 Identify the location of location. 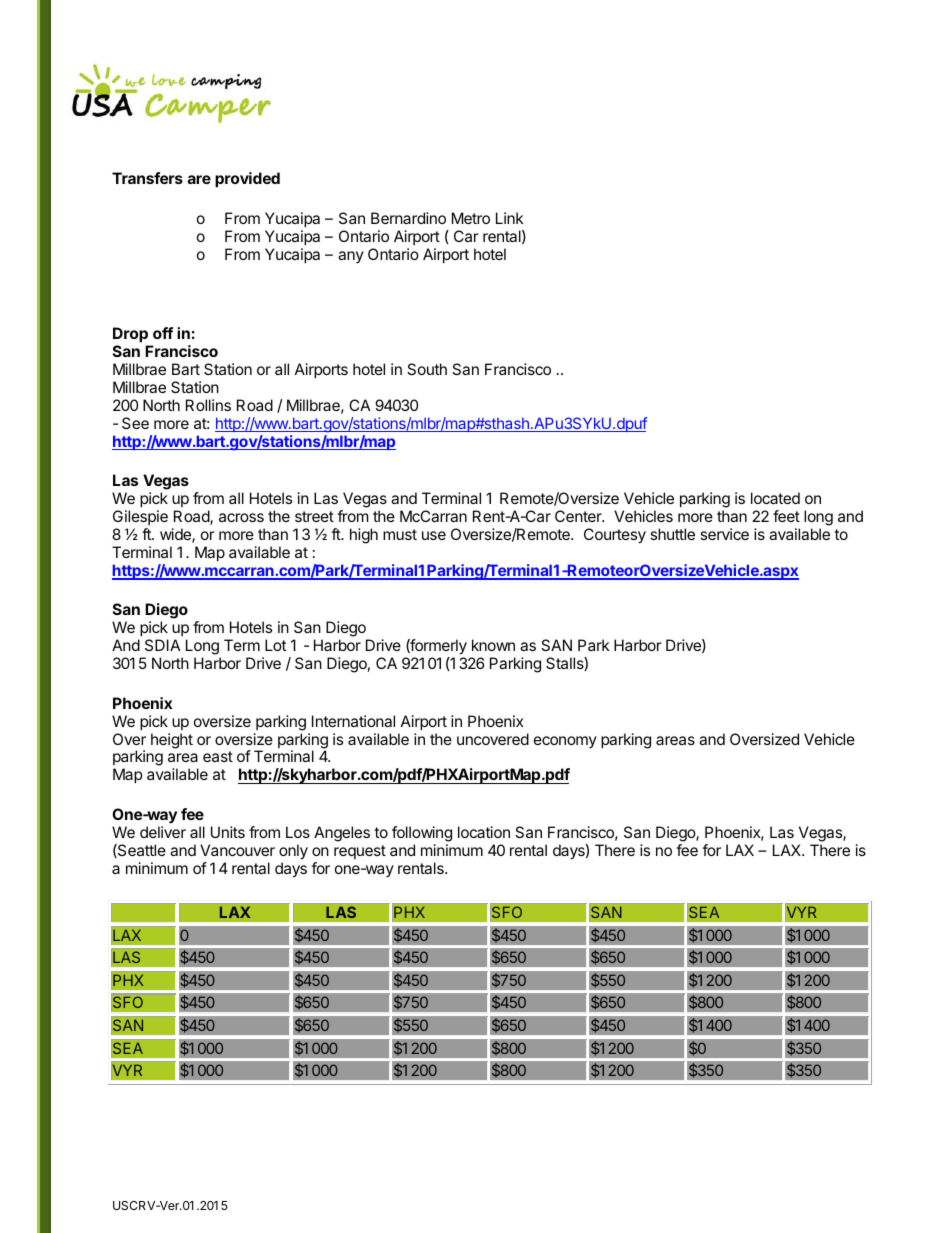
(484, 832).
